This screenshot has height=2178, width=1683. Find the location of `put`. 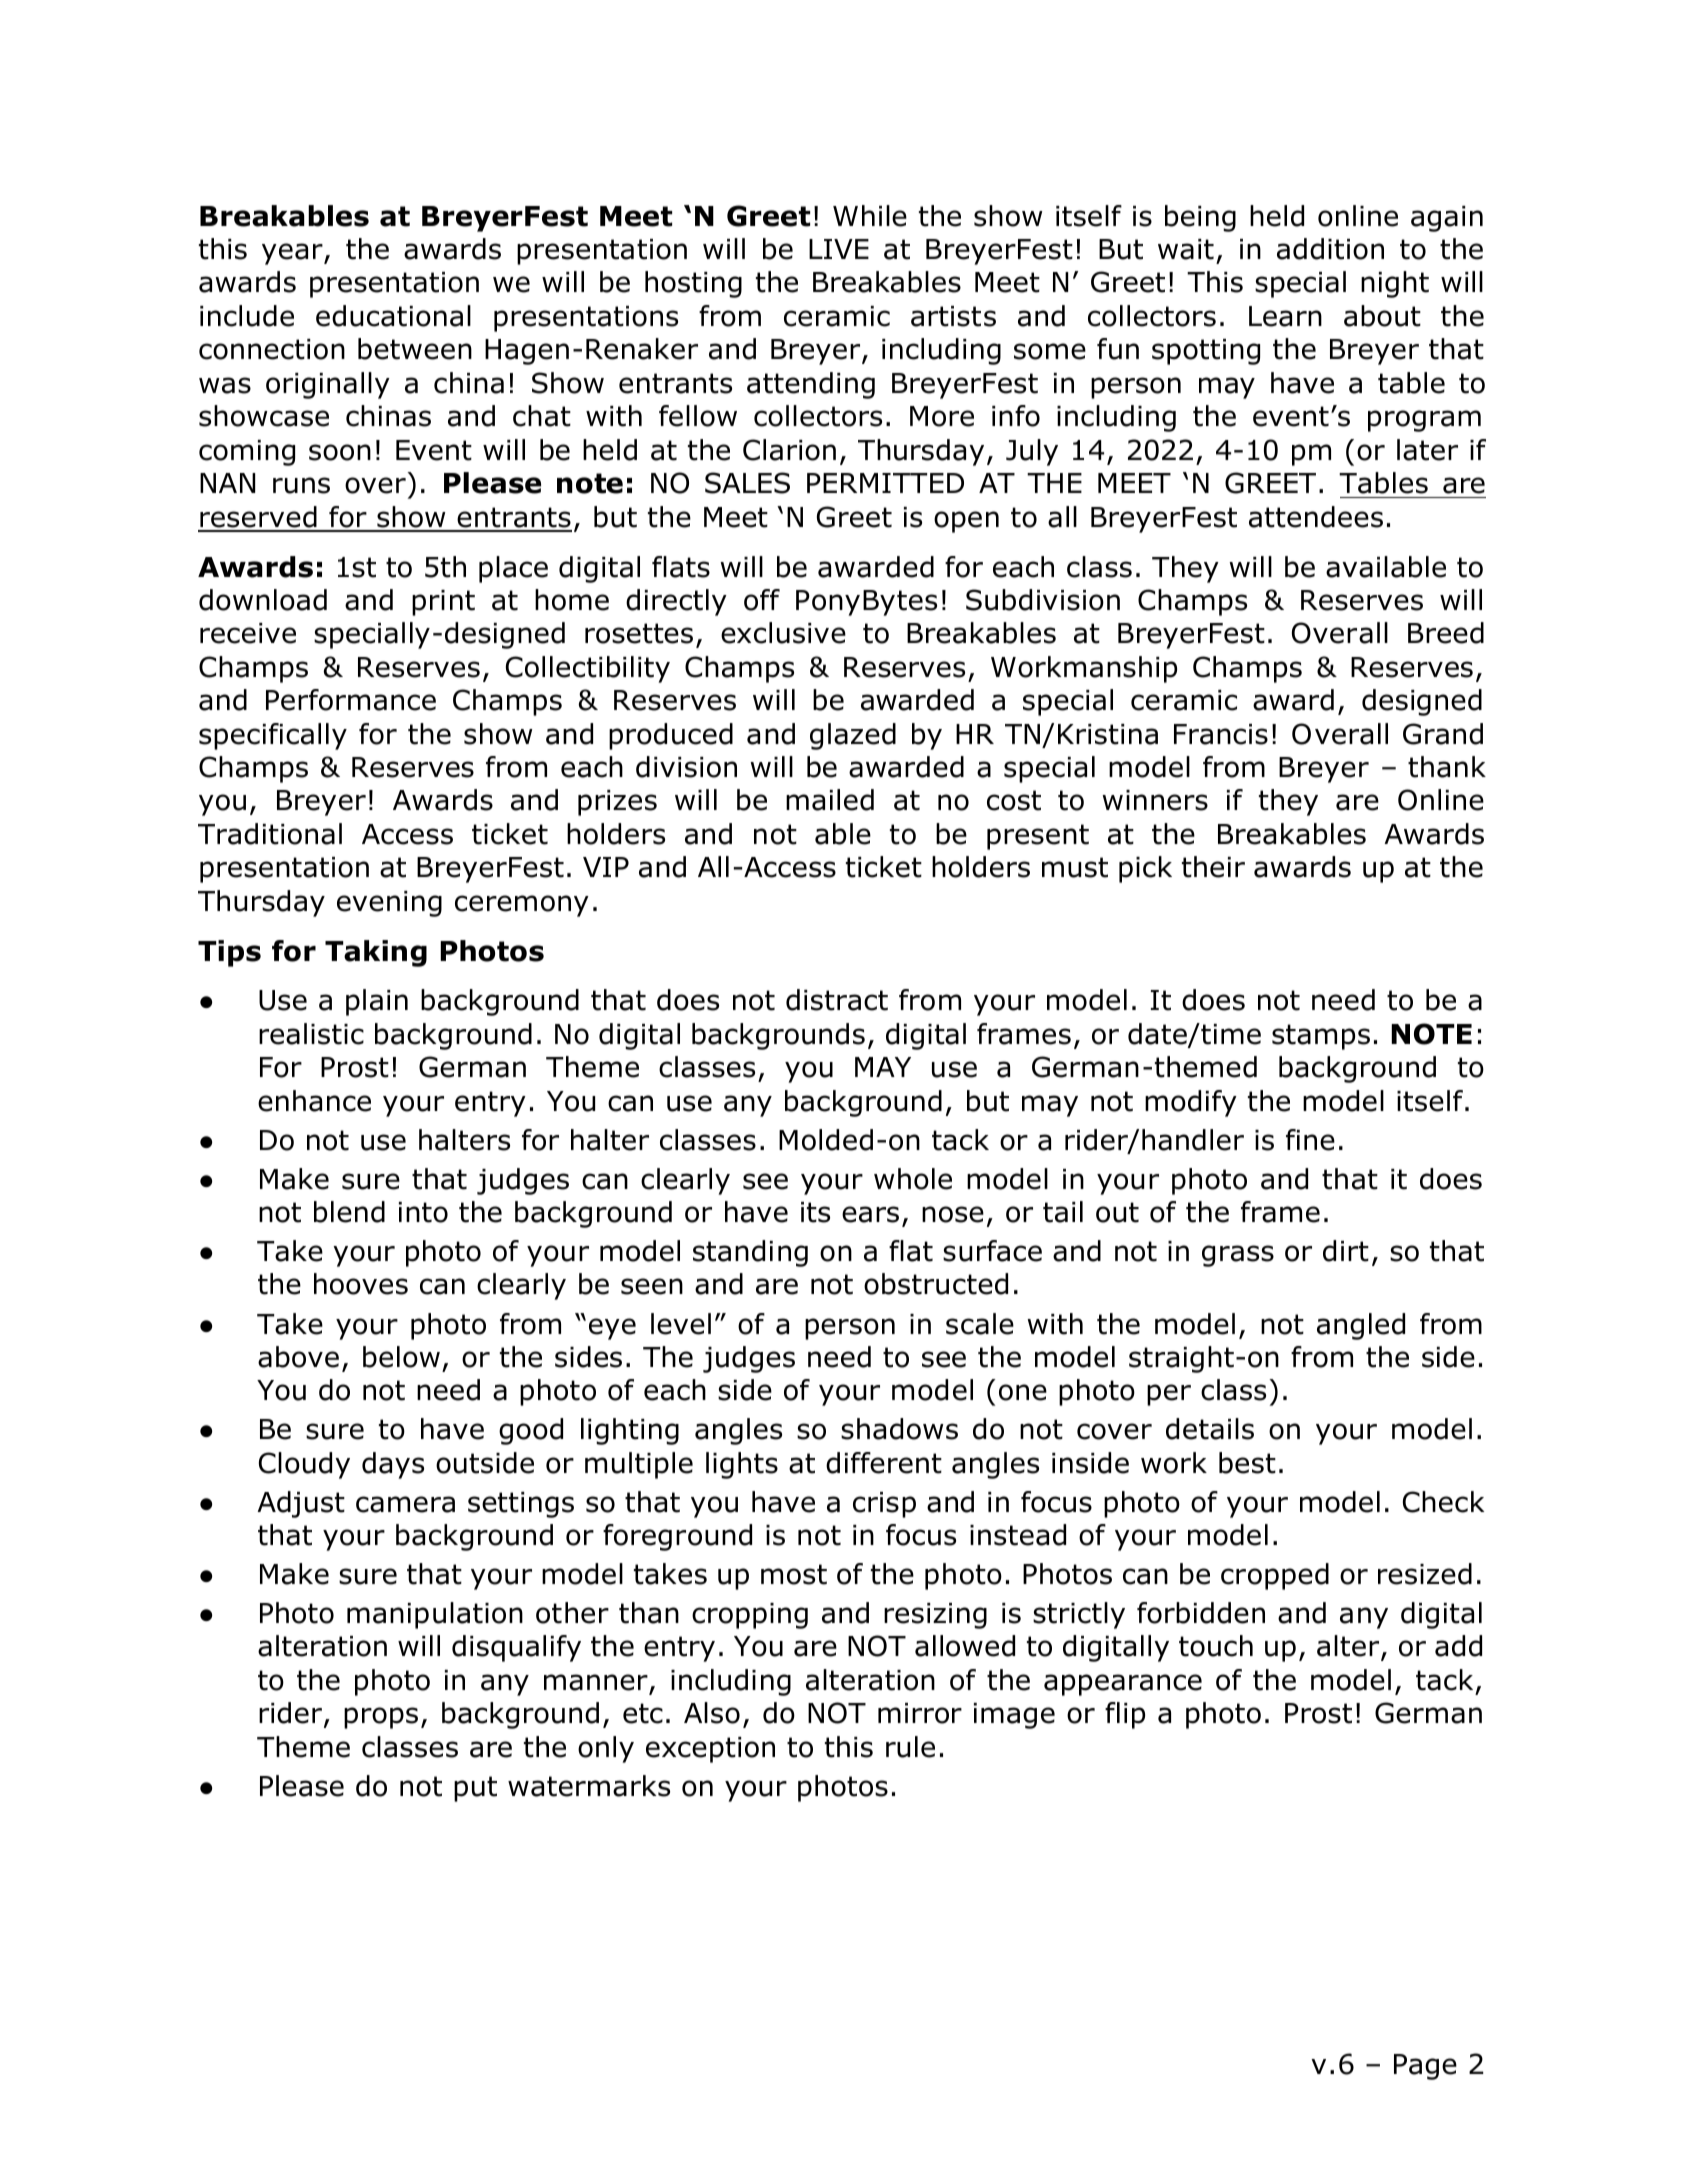

put is located at coordinates (475, 1789).
